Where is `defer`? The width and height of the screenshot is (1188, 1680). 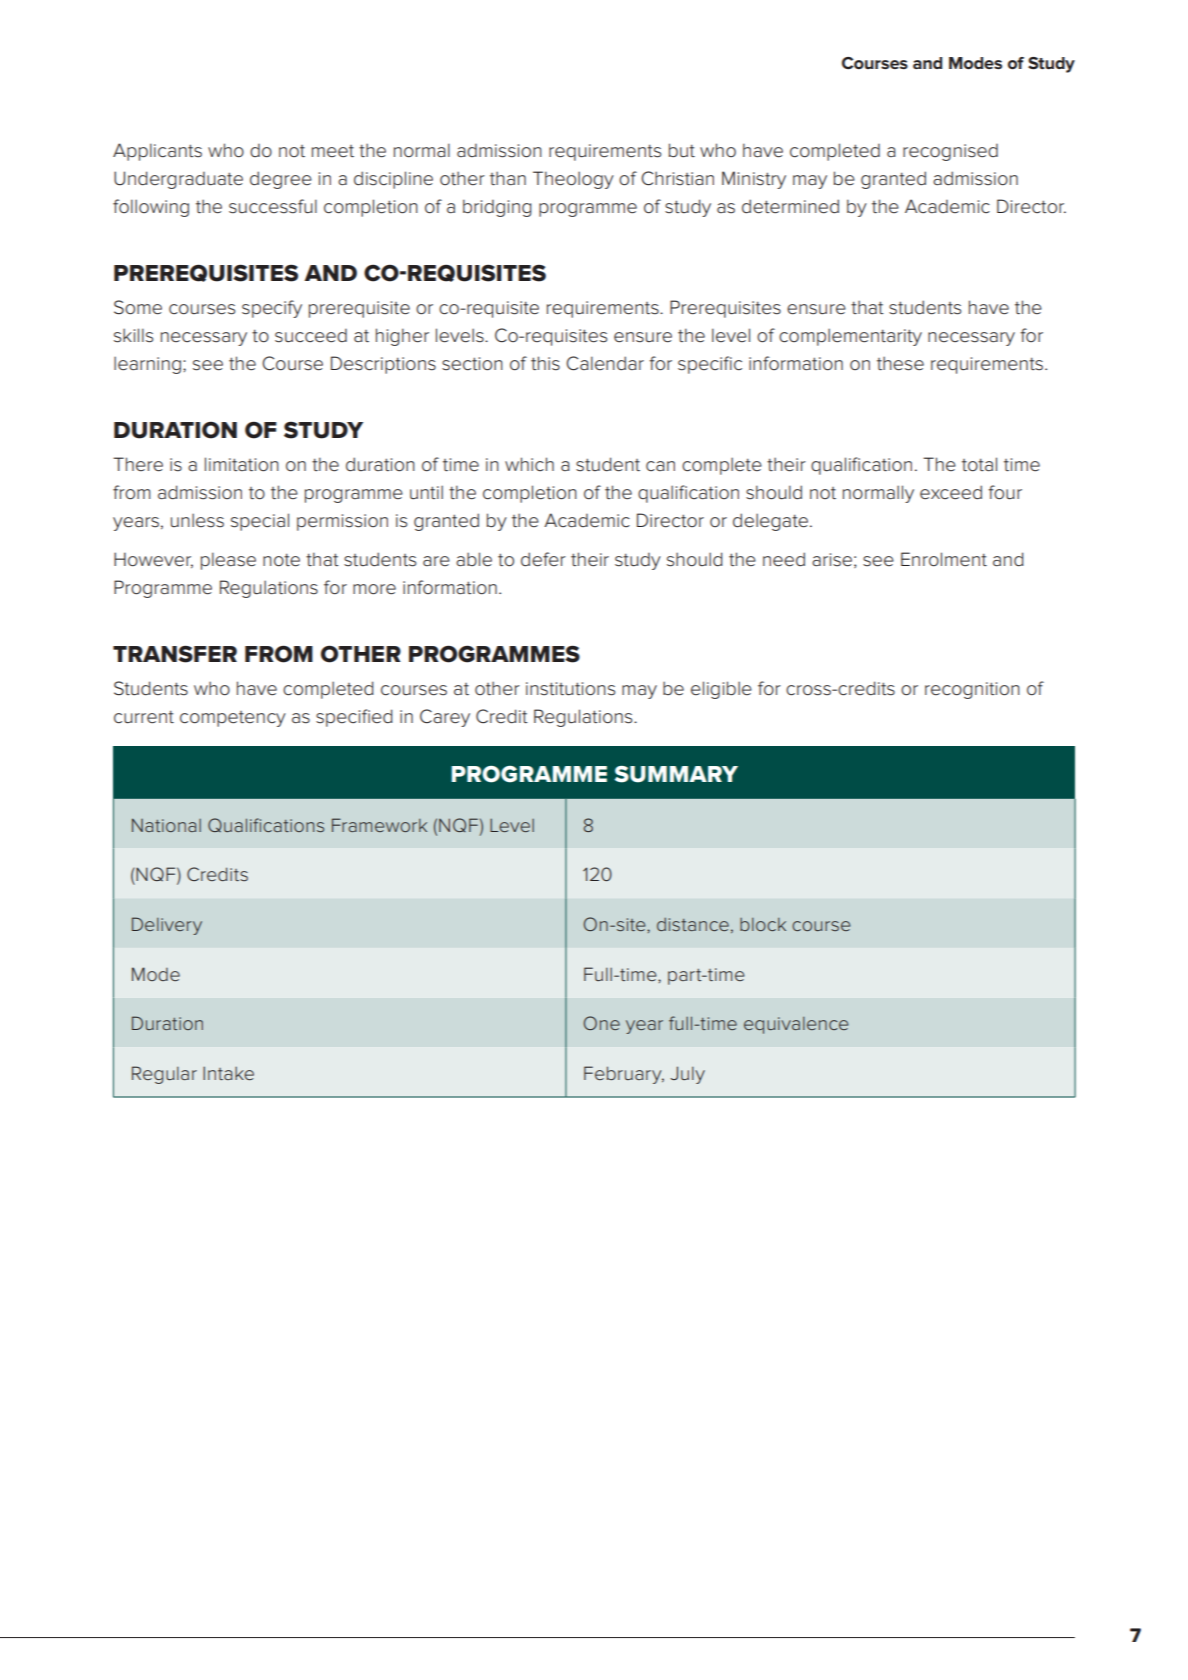 defer is located at coordinates (543, 559).
